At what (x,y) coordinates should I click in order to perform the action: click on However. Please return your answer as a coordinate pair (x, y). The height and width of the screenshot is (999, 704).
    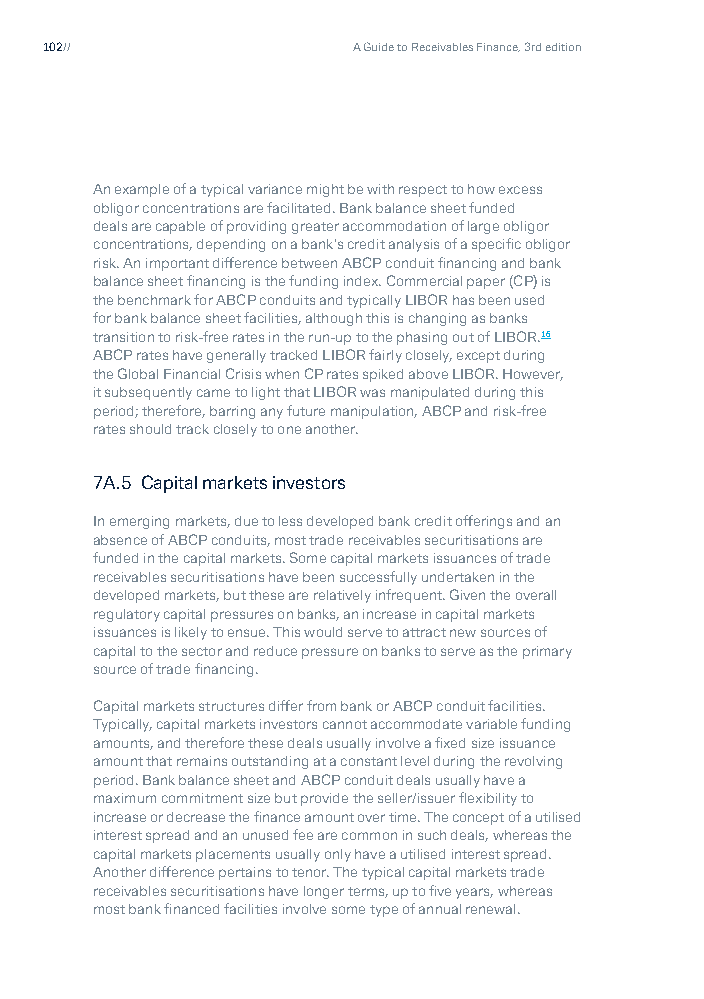
    Looking at the image, I should click on (533, 375).
